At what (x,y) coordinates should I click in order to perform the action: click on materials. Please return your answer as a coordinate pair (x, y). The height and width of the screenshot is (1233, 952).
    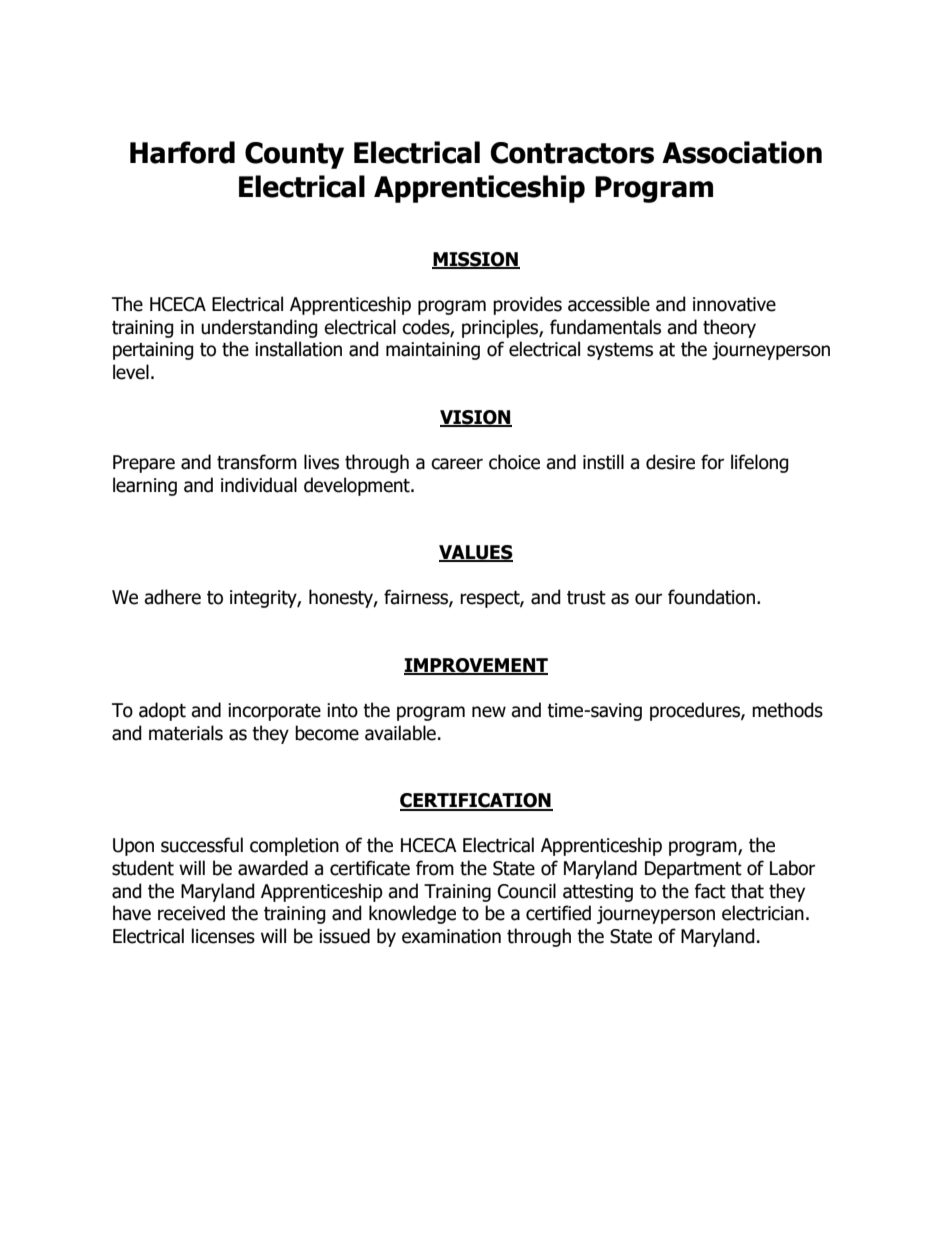
    Looking at the image, I should click on (186, 733).
